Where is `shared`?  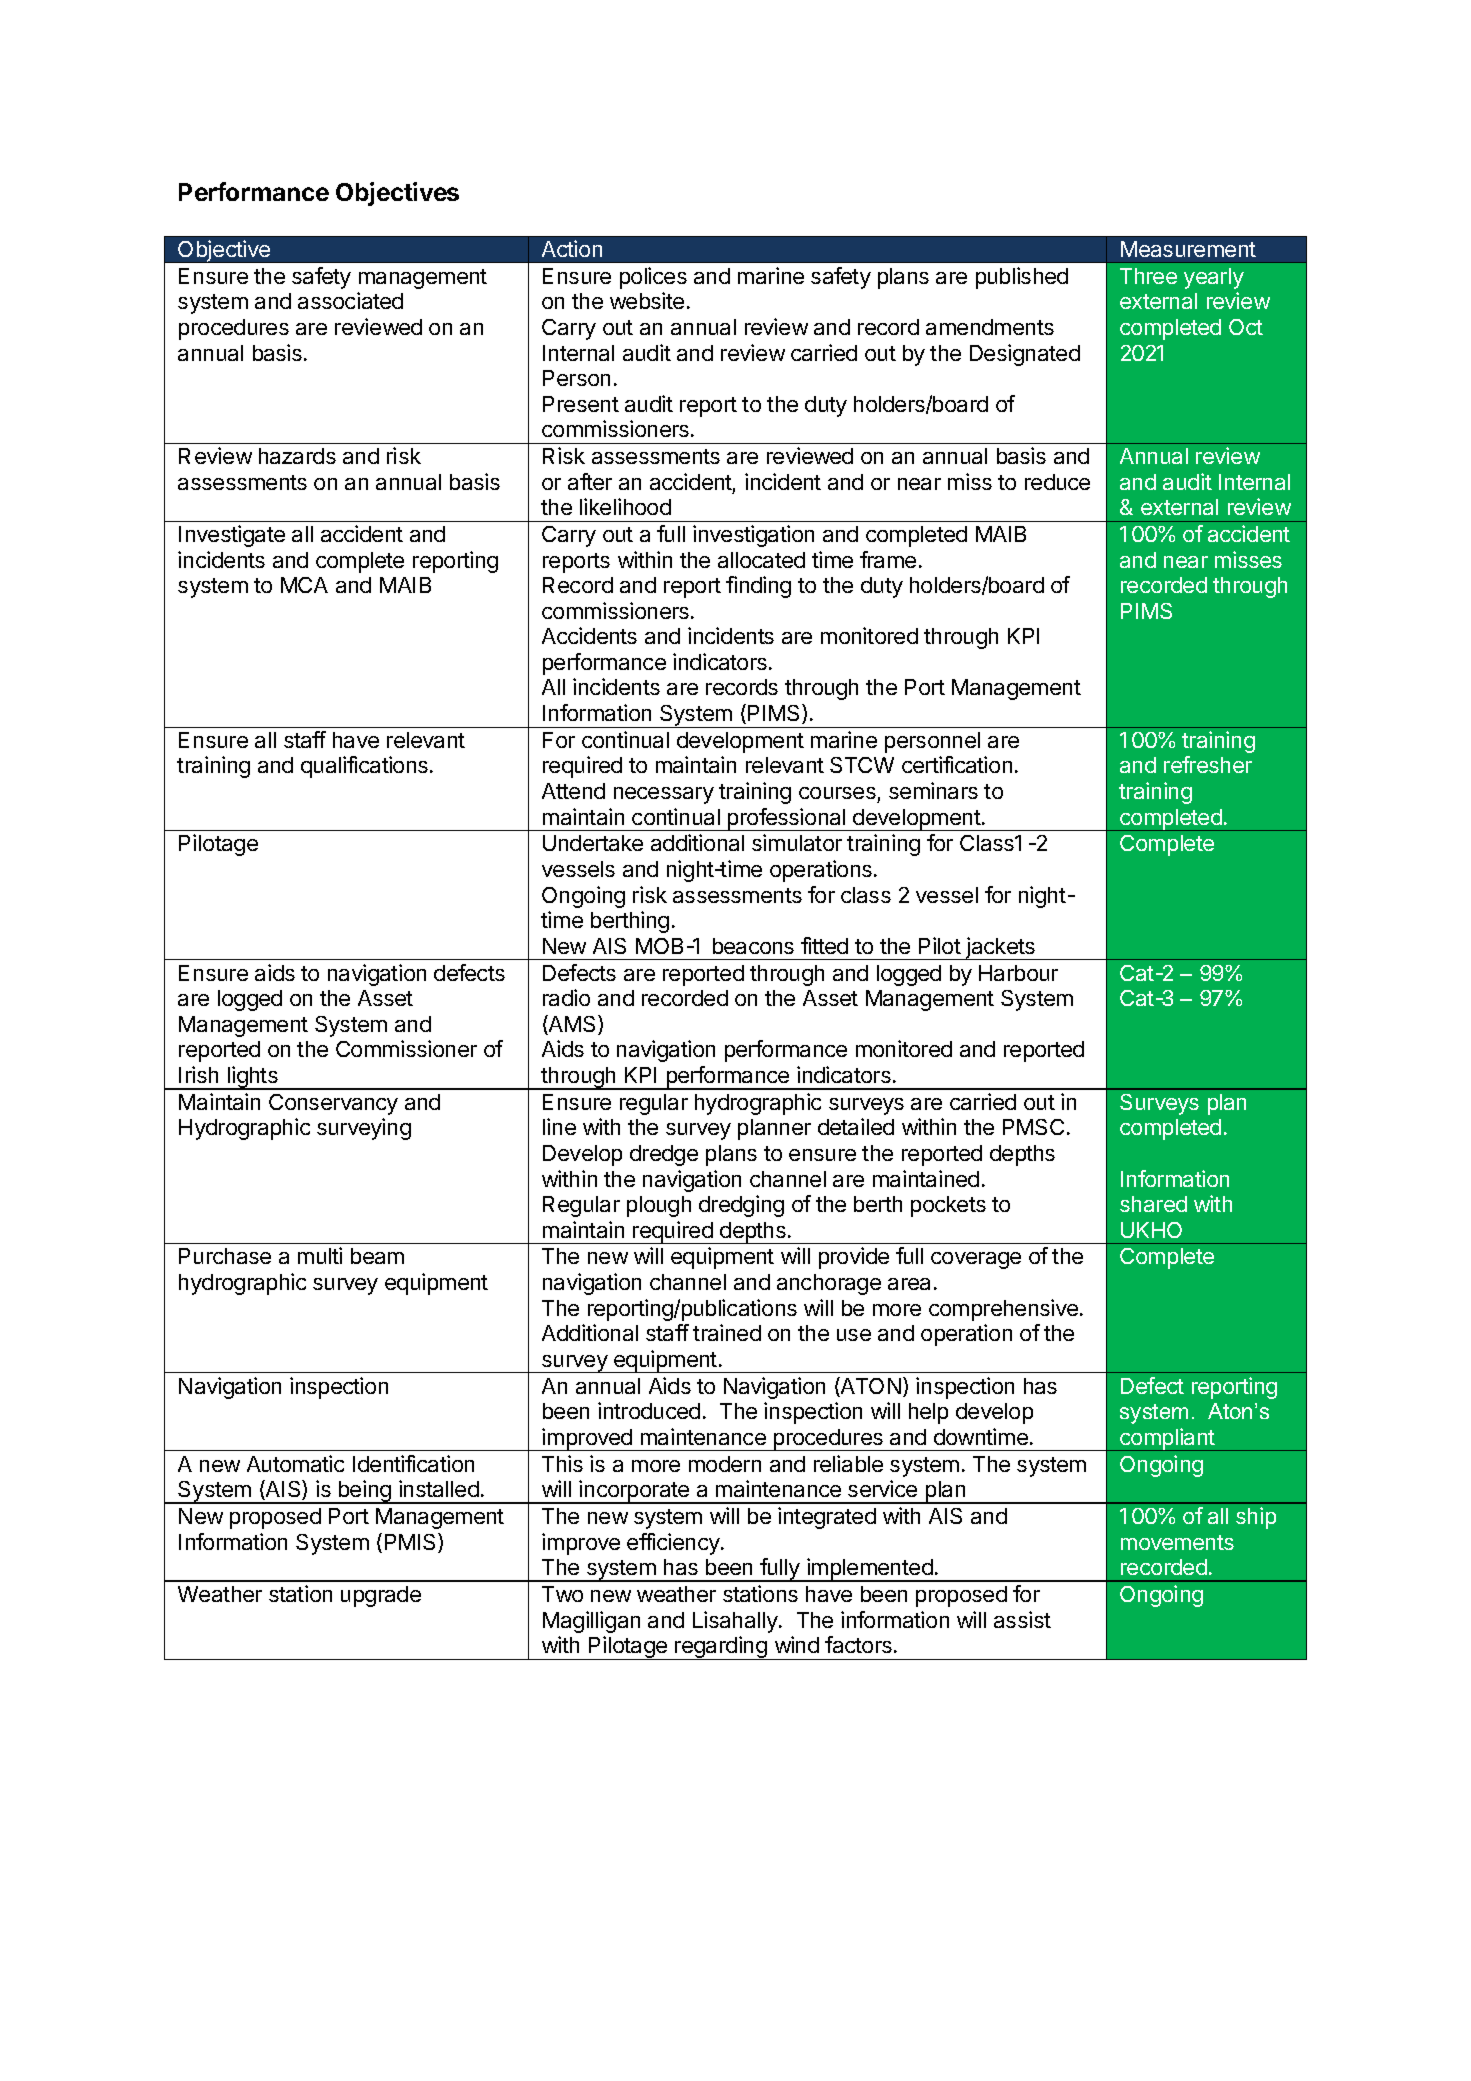 shared is located at coordinates (1153, 1204).
